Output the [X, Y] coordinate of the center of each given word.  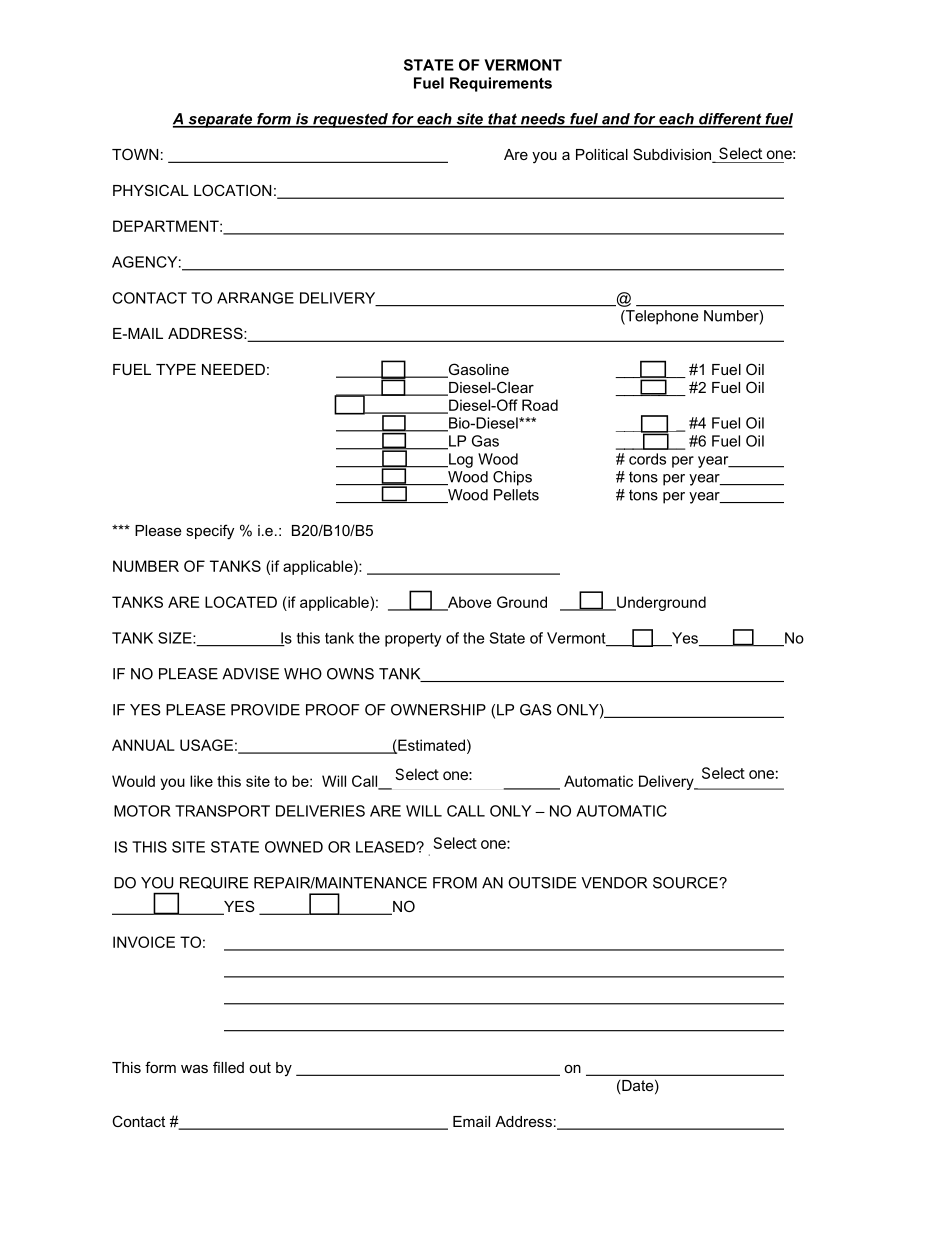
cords [647, 459]
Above [469, 603]
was [194, 1068]
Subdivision [673, 155]
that [502, 120]
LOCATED [241, 602]
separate [220, 120]
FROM [455, 883]
